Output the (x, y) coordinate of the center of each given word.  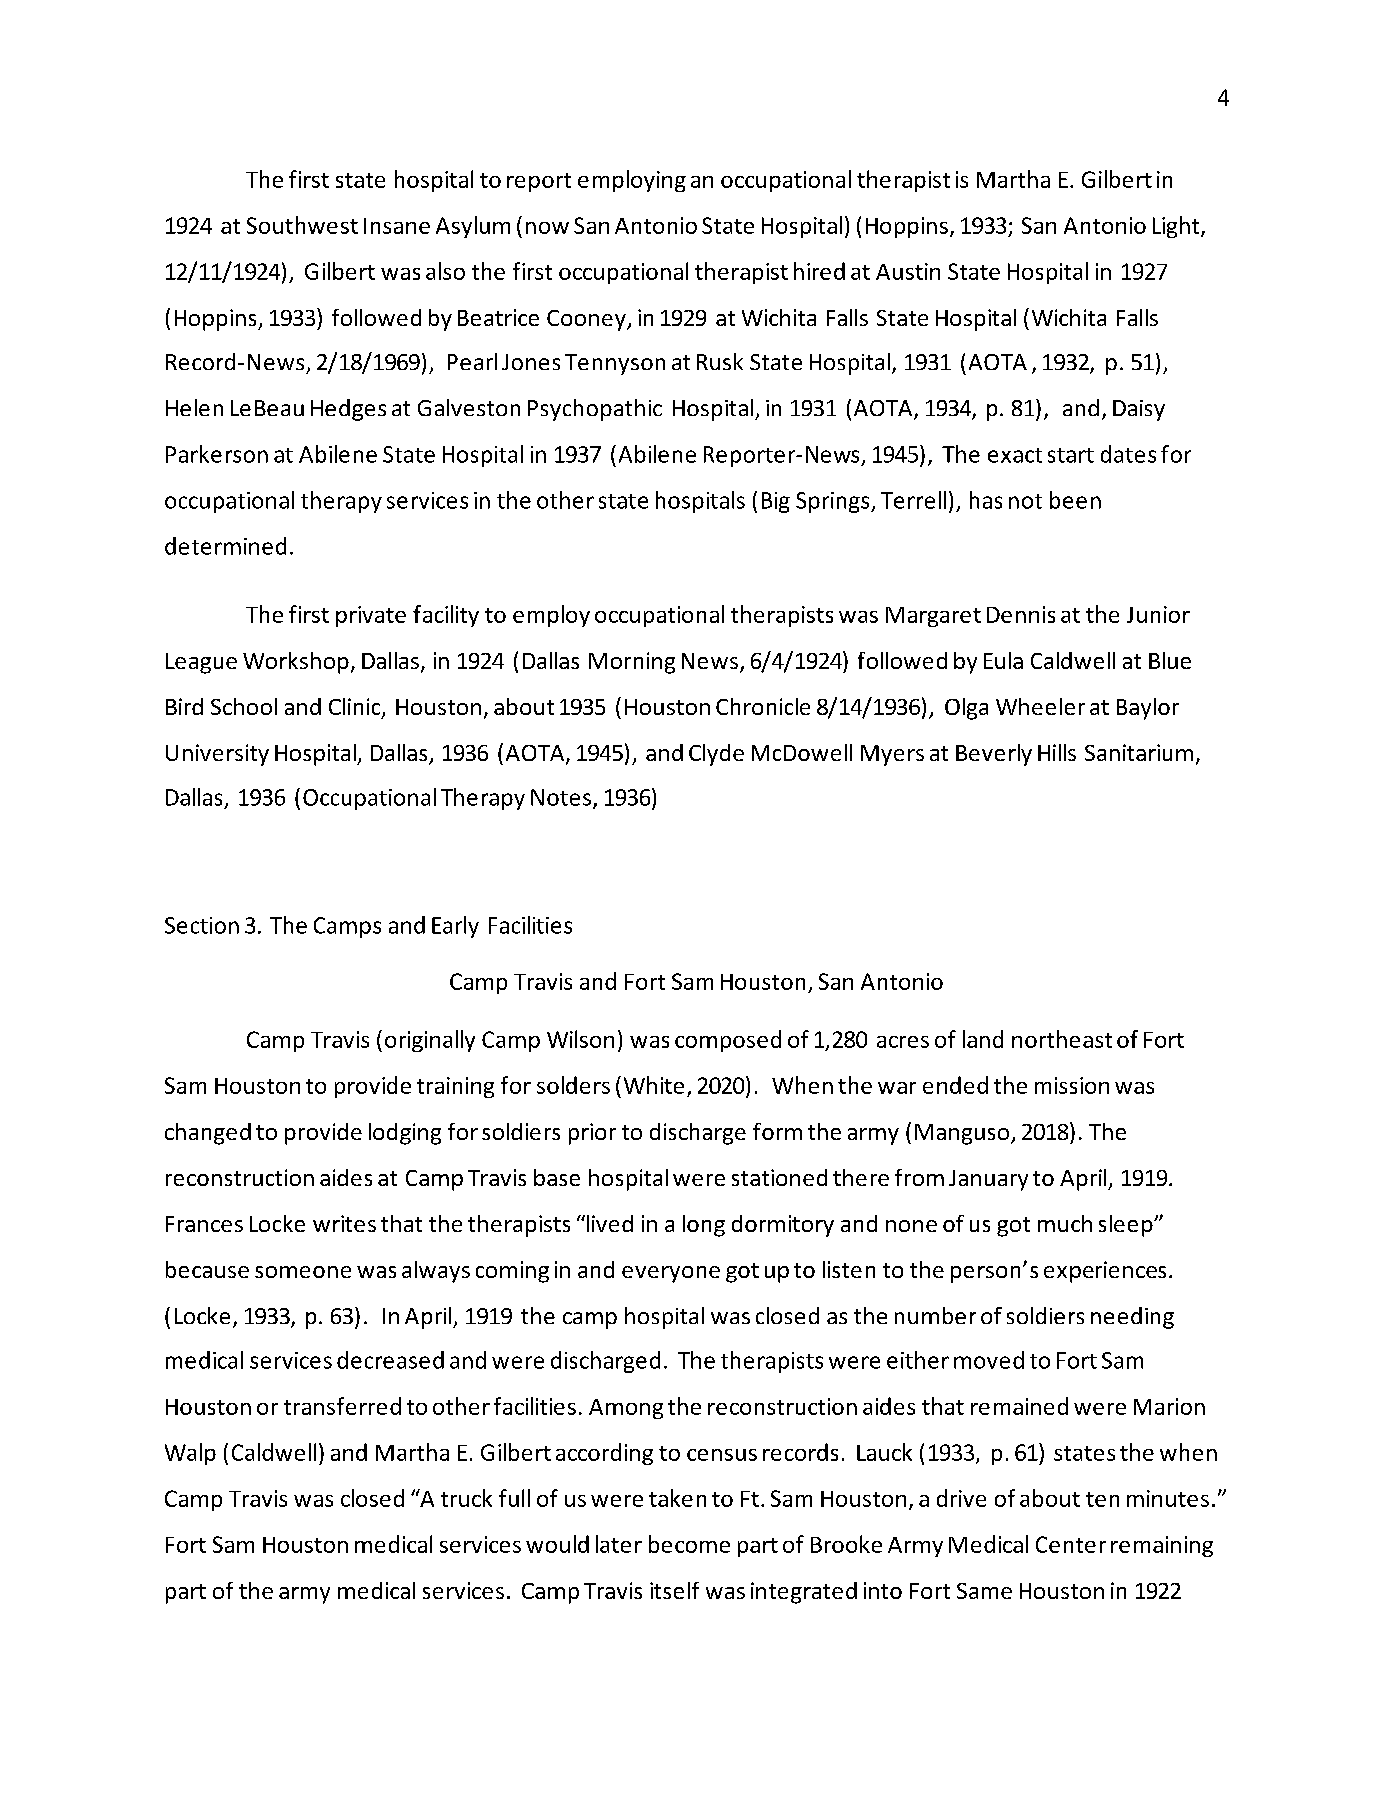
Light (1177, 227)
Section (202, 925)
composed (728, 1041)
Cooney (587, 320)
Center (1071, 1544)
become (689, 1544)
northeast (1062, 1039)
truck (466, 1498)
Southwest (302, 225)
